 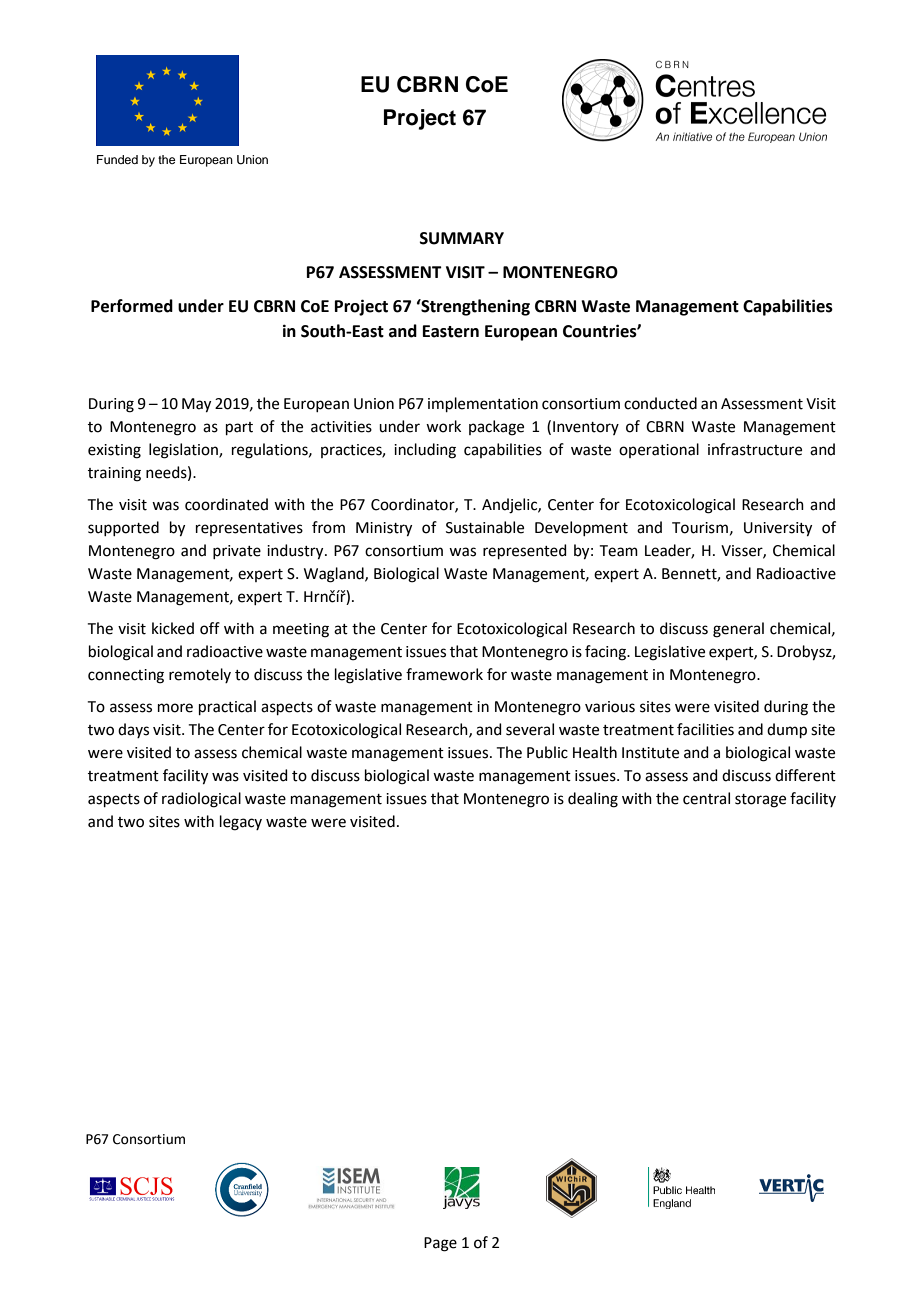 What do you see at coordinates (485, 527) in the screenshot?
I see `Sustainable` at bounding box center [485, 527].
